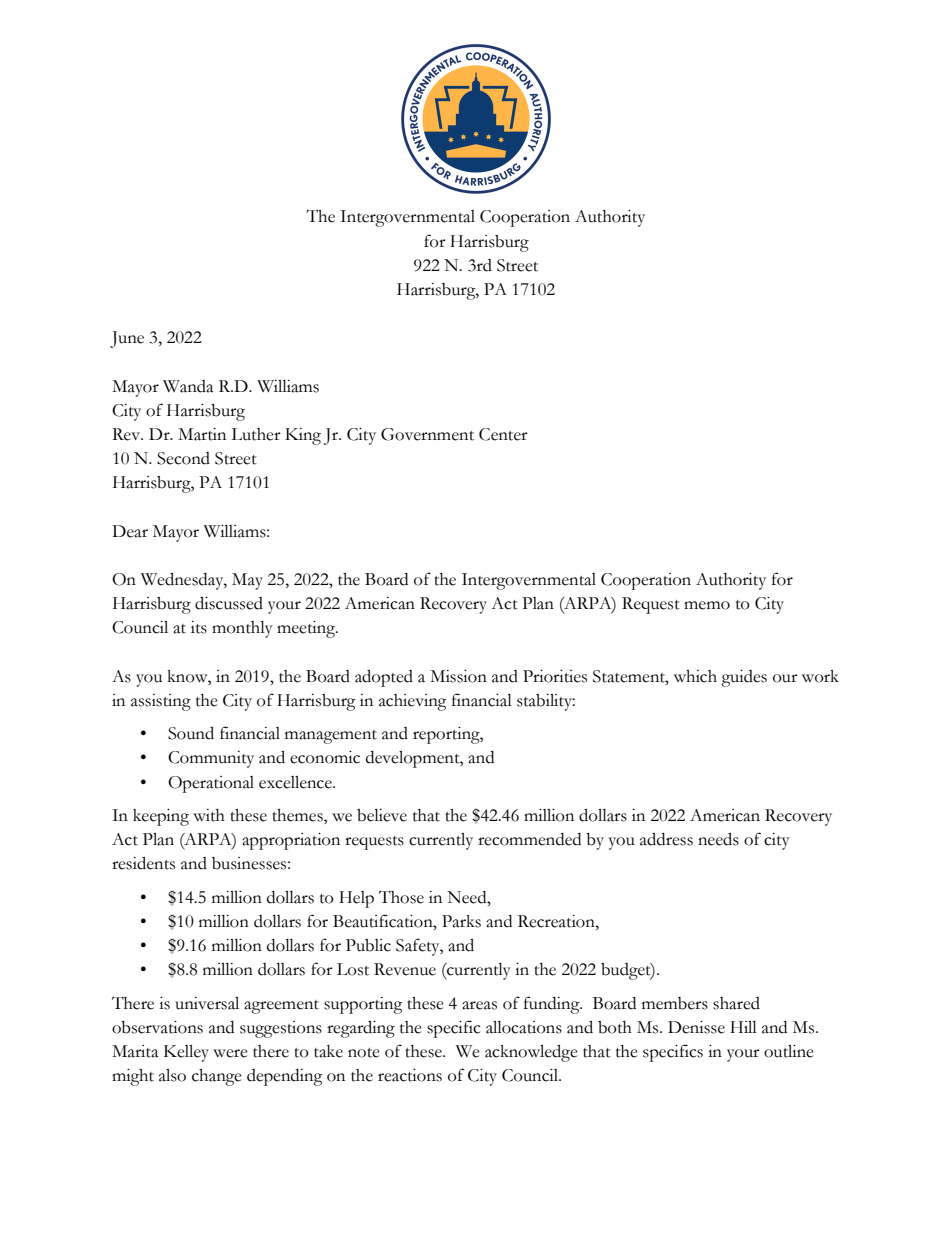 Image resolution: width=952 pixels, height=1233 pixels. I want to click on King, so click(303, 436).
